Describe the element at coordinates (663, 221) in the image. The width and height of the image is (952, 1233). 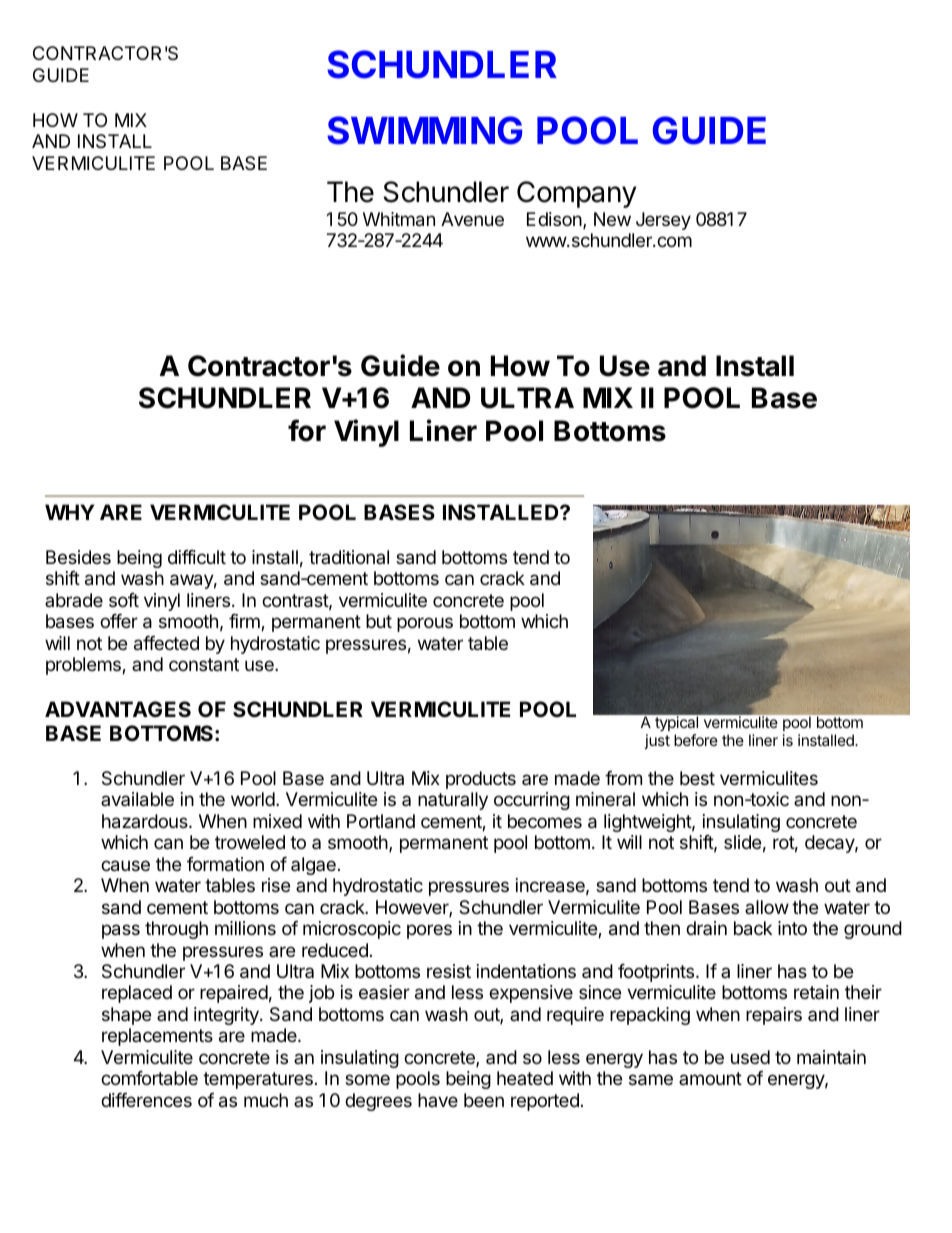
I see `Jersey` at that location.
